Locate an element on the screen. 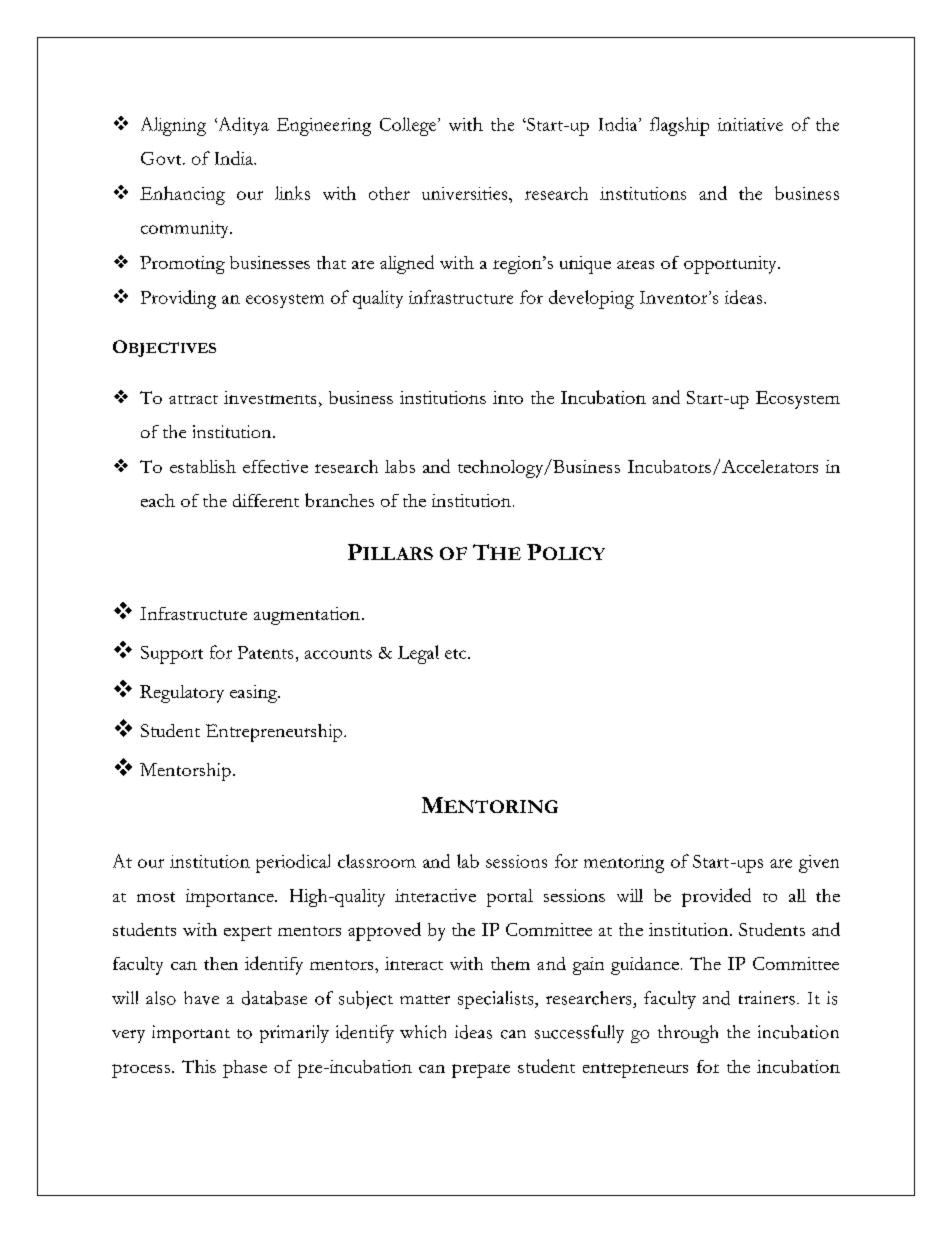 Image resolution: width=952 pixels, height=1233 pixels. important is located at coordinates (191, 1034).
